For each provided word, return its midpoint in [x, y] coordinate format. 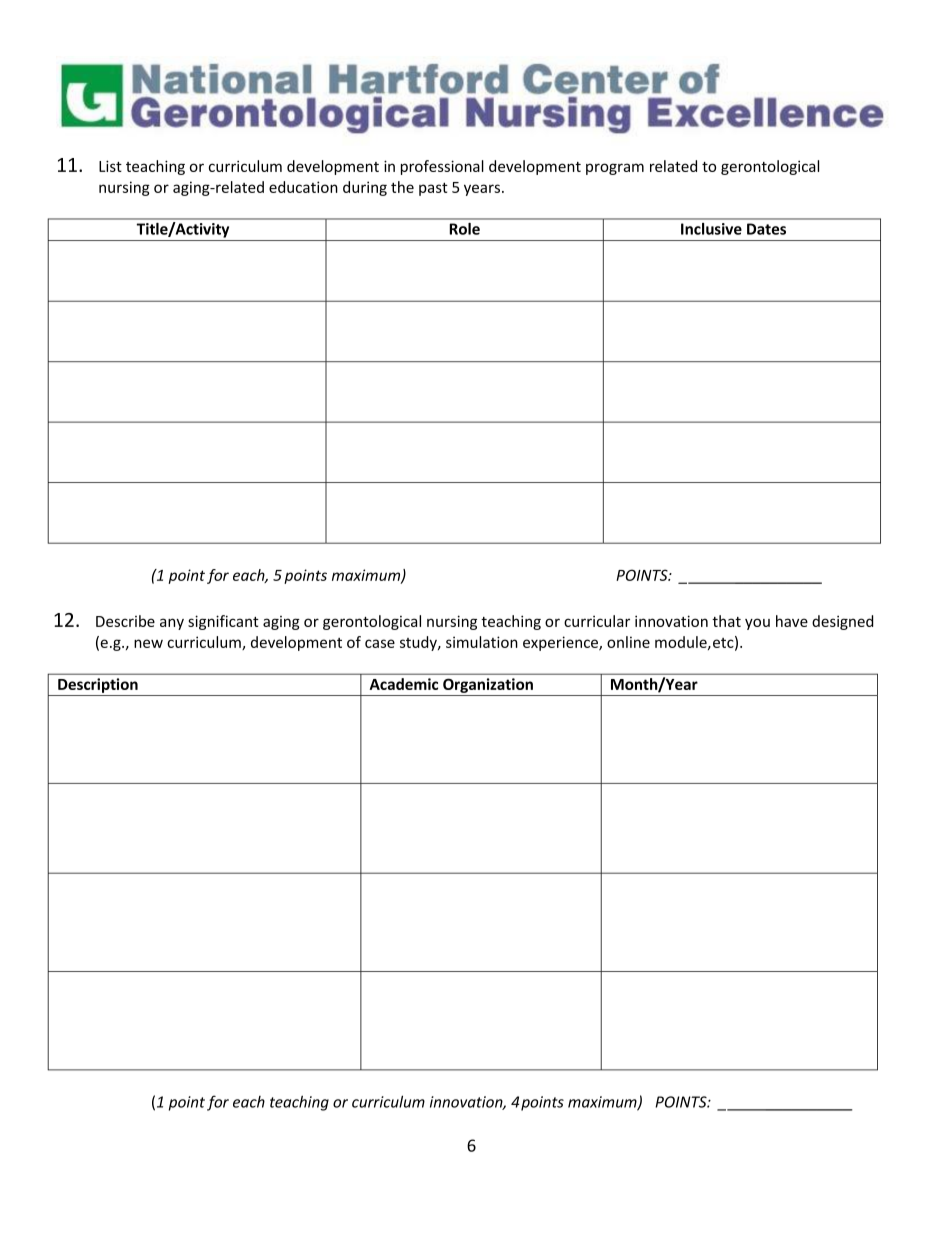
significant [223, 622]
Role [465, 229]
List [110, 166]
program [615, 169]
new [148, 643]
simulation [482, 642]
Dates [766, 229]
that [726, 621]
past [433, 189]
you [757, 624]
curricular [597, 621]
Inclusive [711, 229]
